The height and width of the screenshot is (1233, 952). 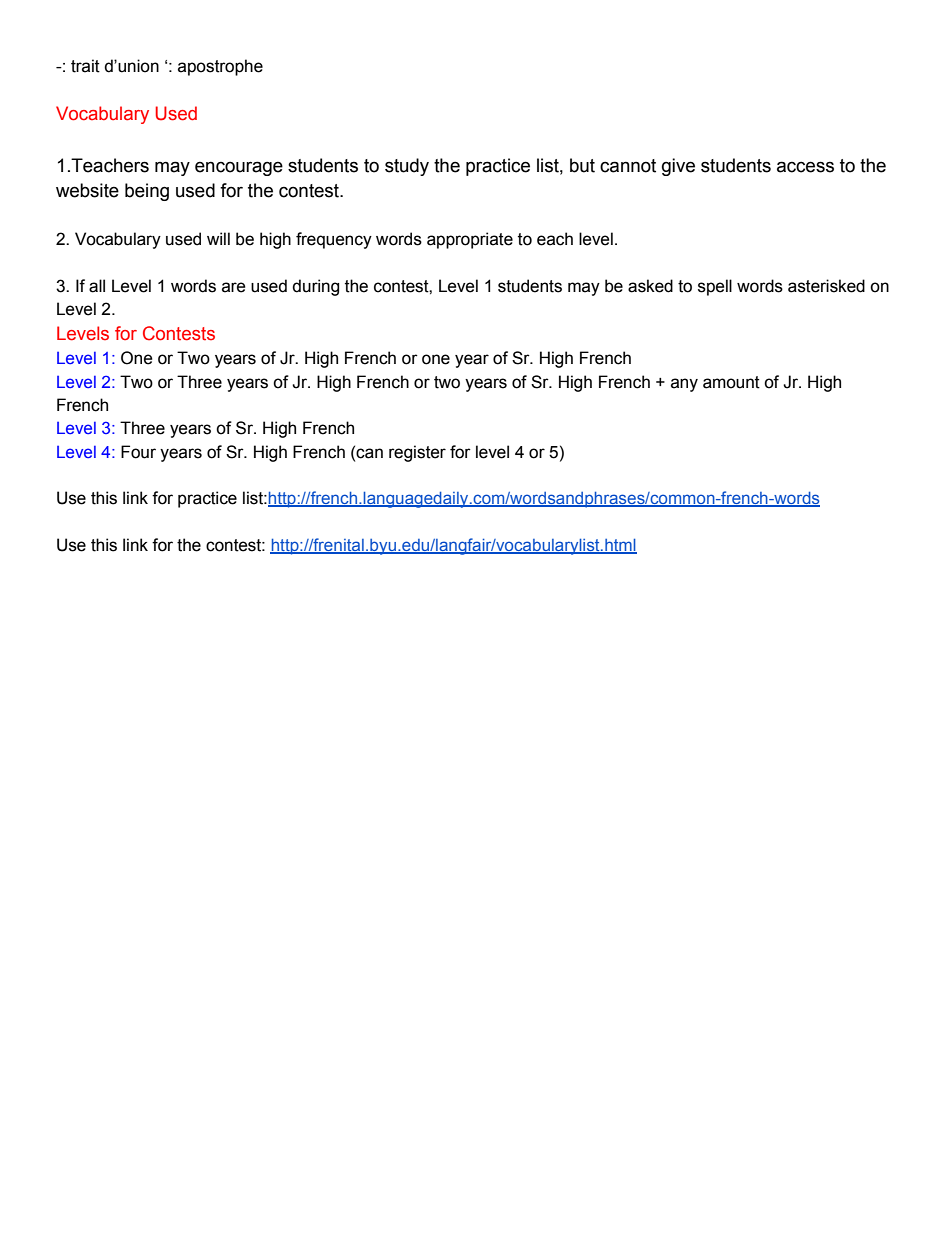 What do you see at coordinates (315, 287) in the screenshot?
I see `during` at bounding box center [315, 287].
